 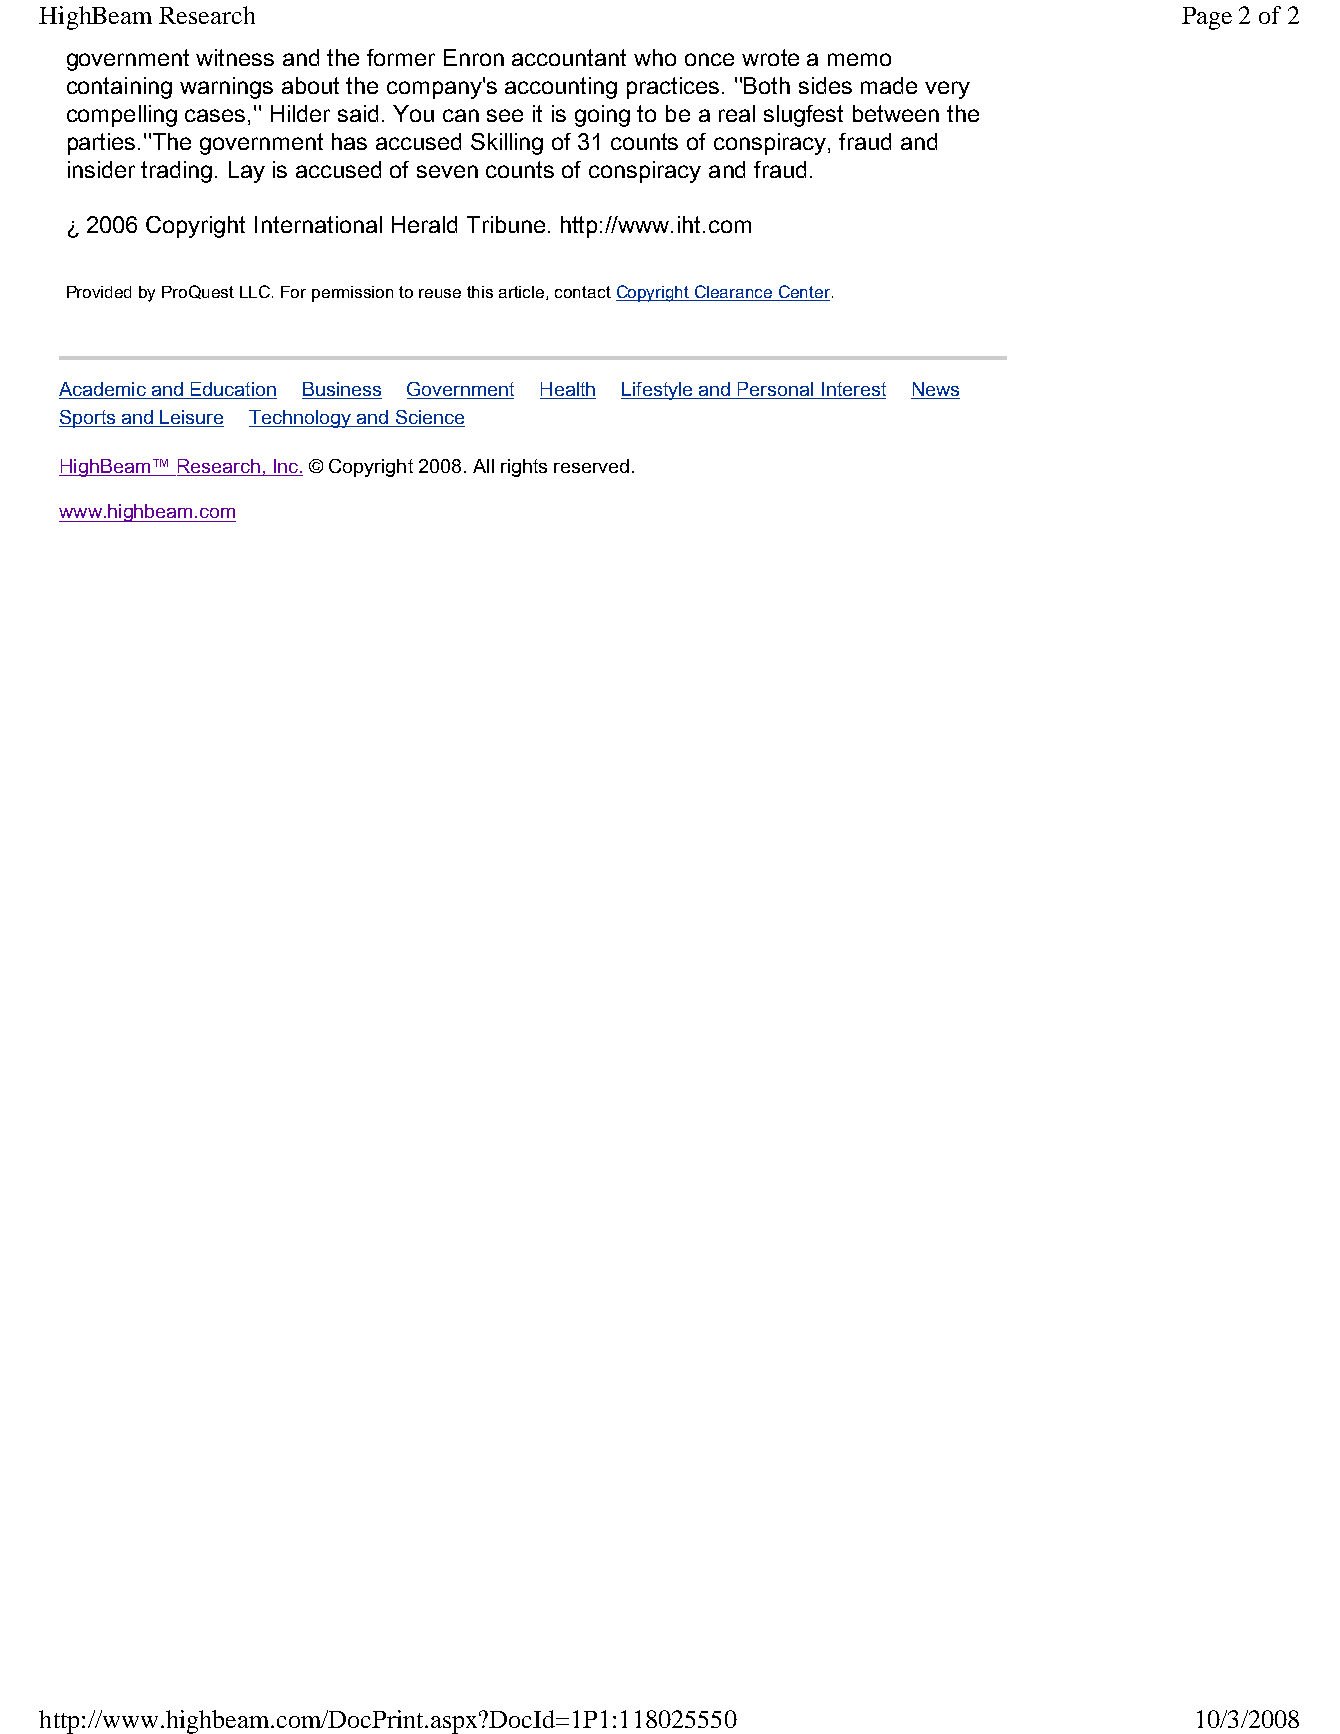 What do you see at coordinates (655, 57) in the page?
I see `who` at bounding box center [655, 57].
